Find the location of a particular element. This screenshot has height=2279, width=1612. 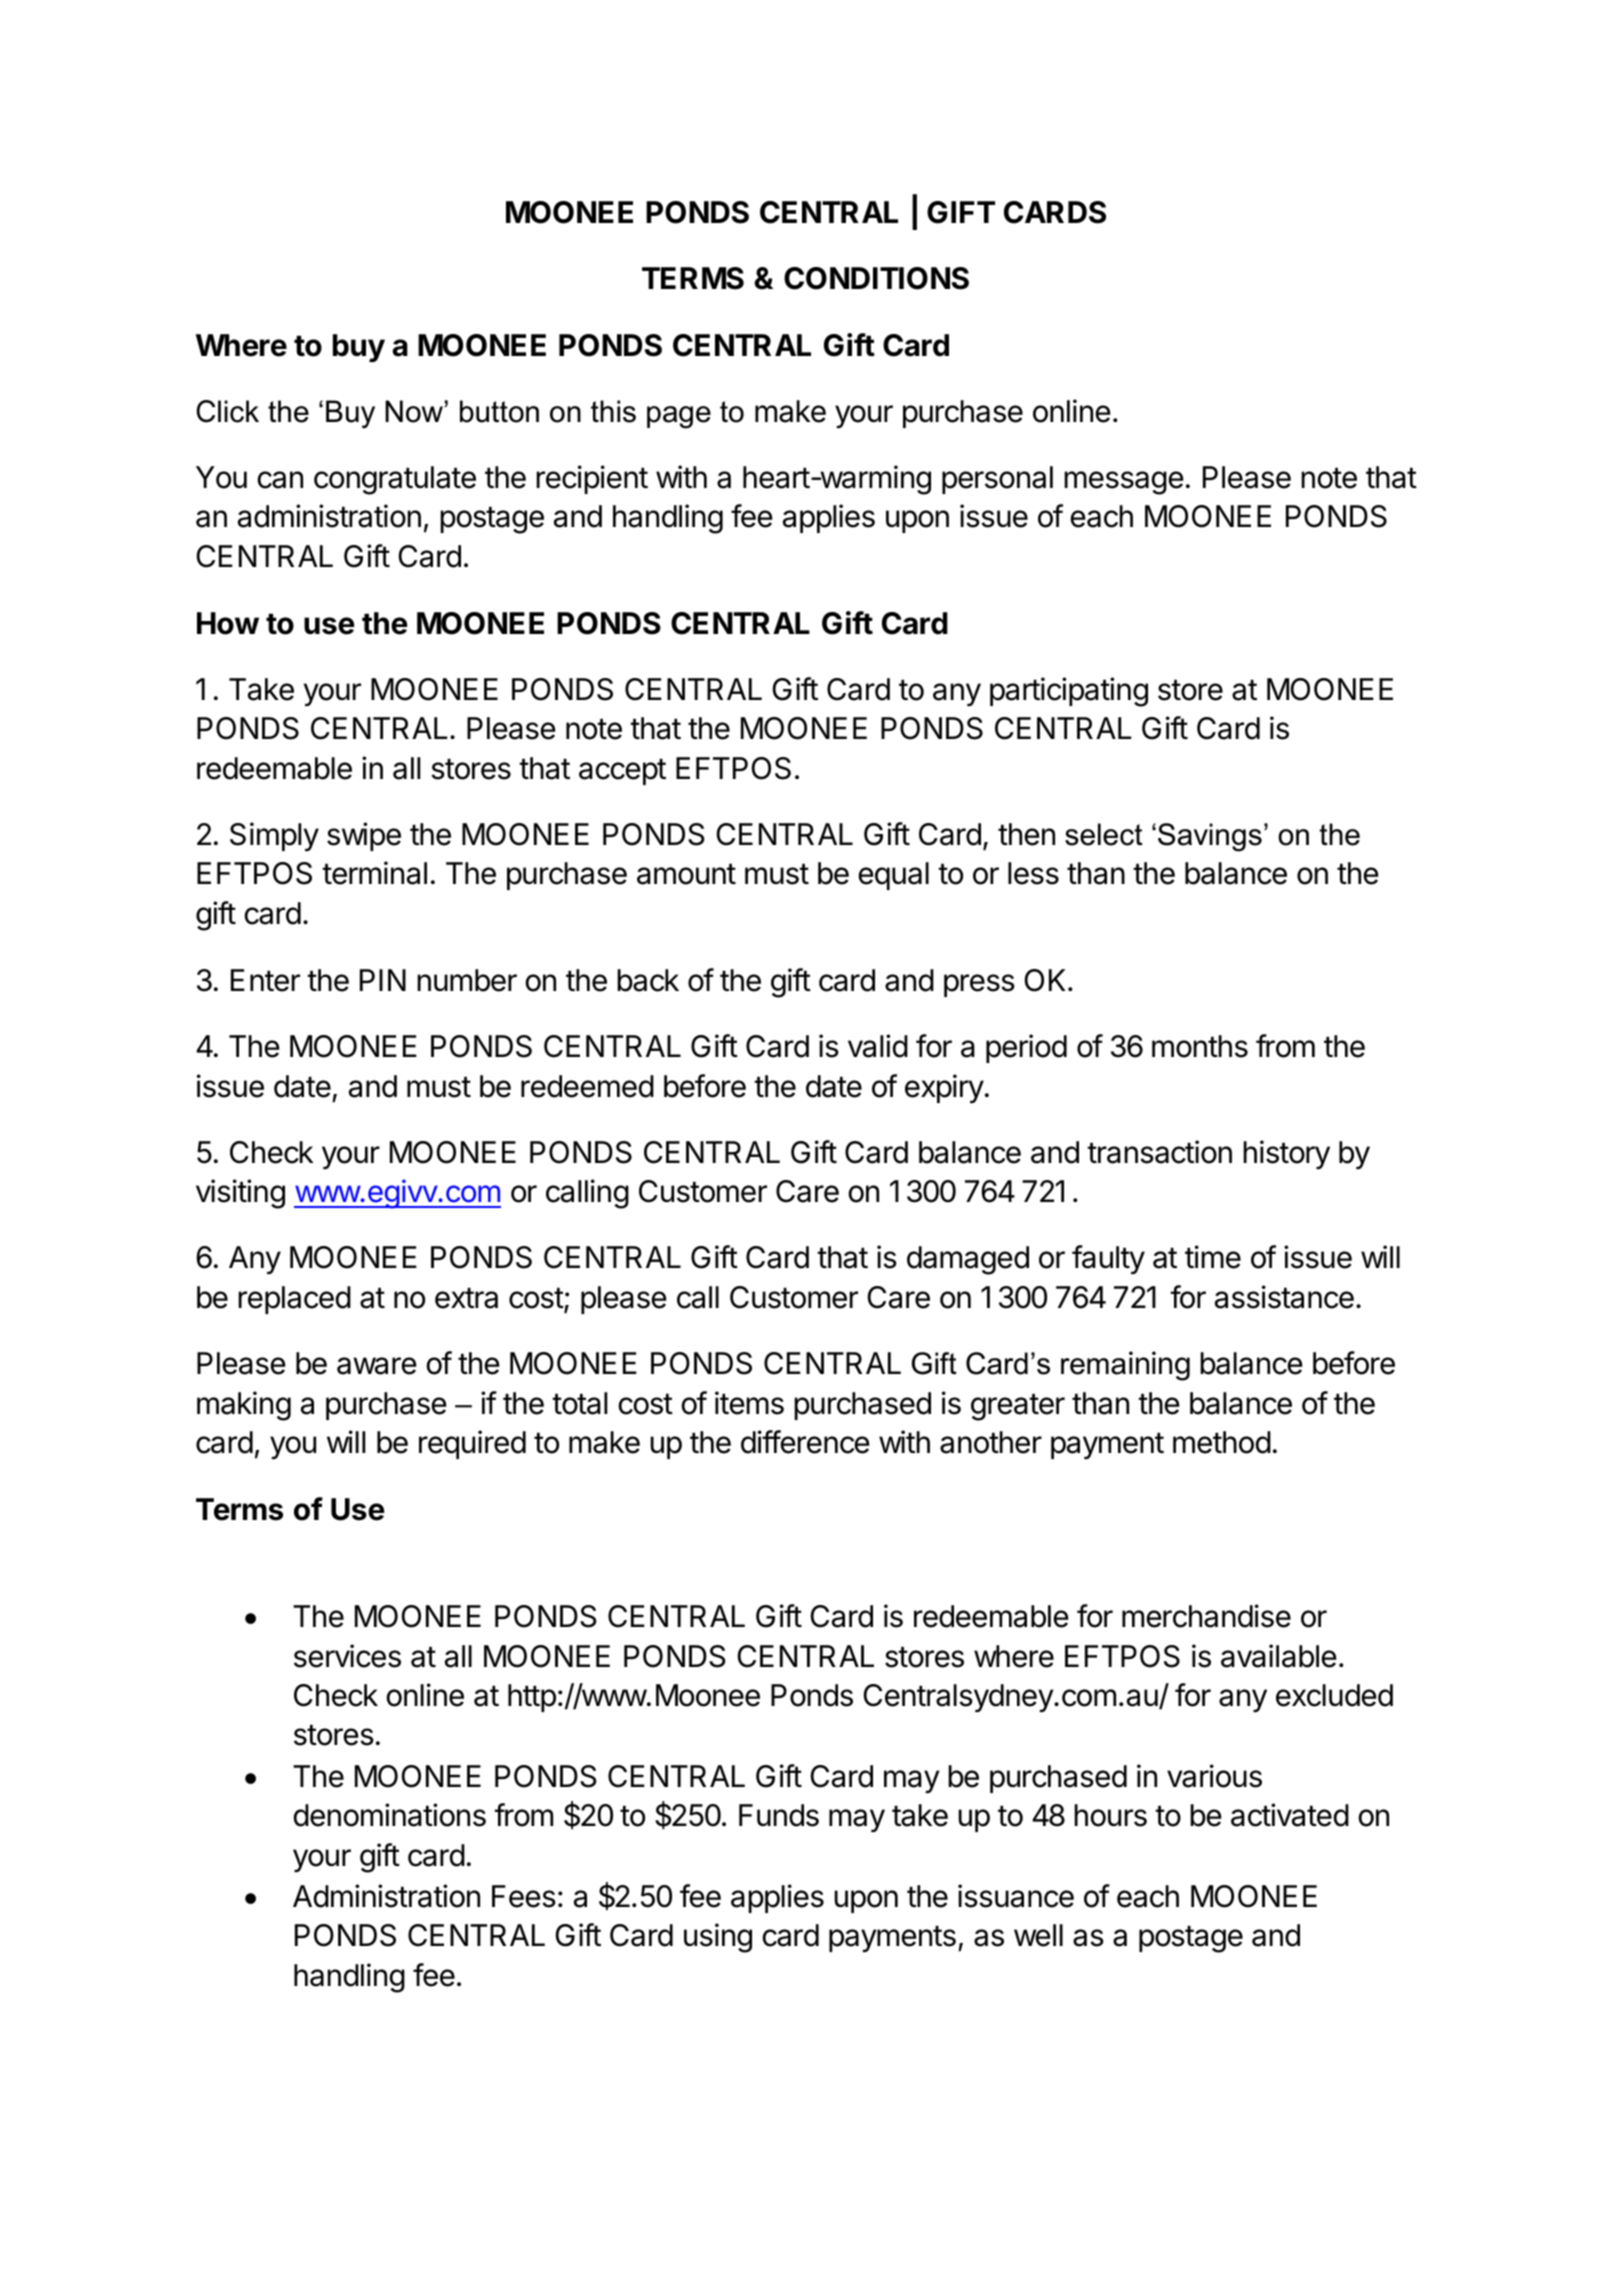

How is located at coordinates (228, 623).
